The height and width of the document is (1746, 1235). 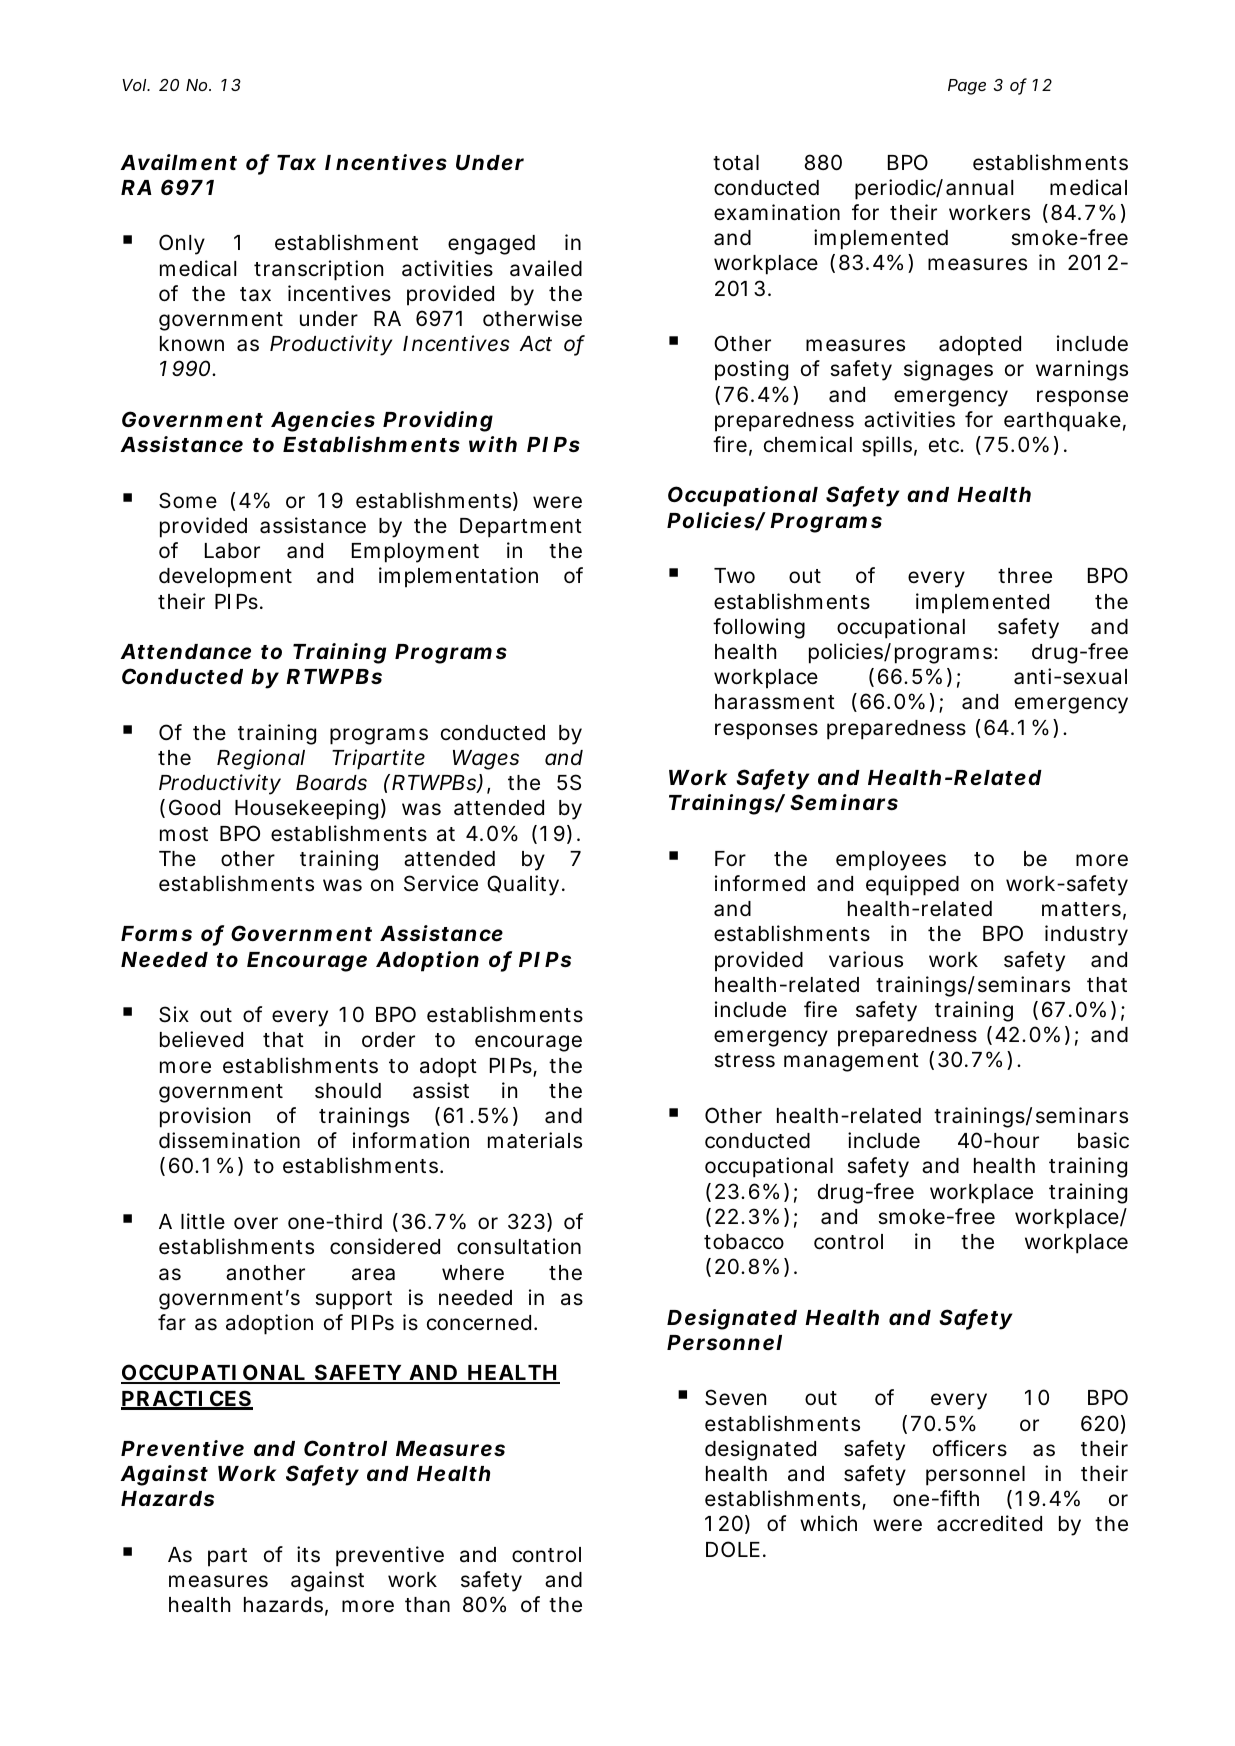 I want to click on Page, so click(x=967, y=87).
